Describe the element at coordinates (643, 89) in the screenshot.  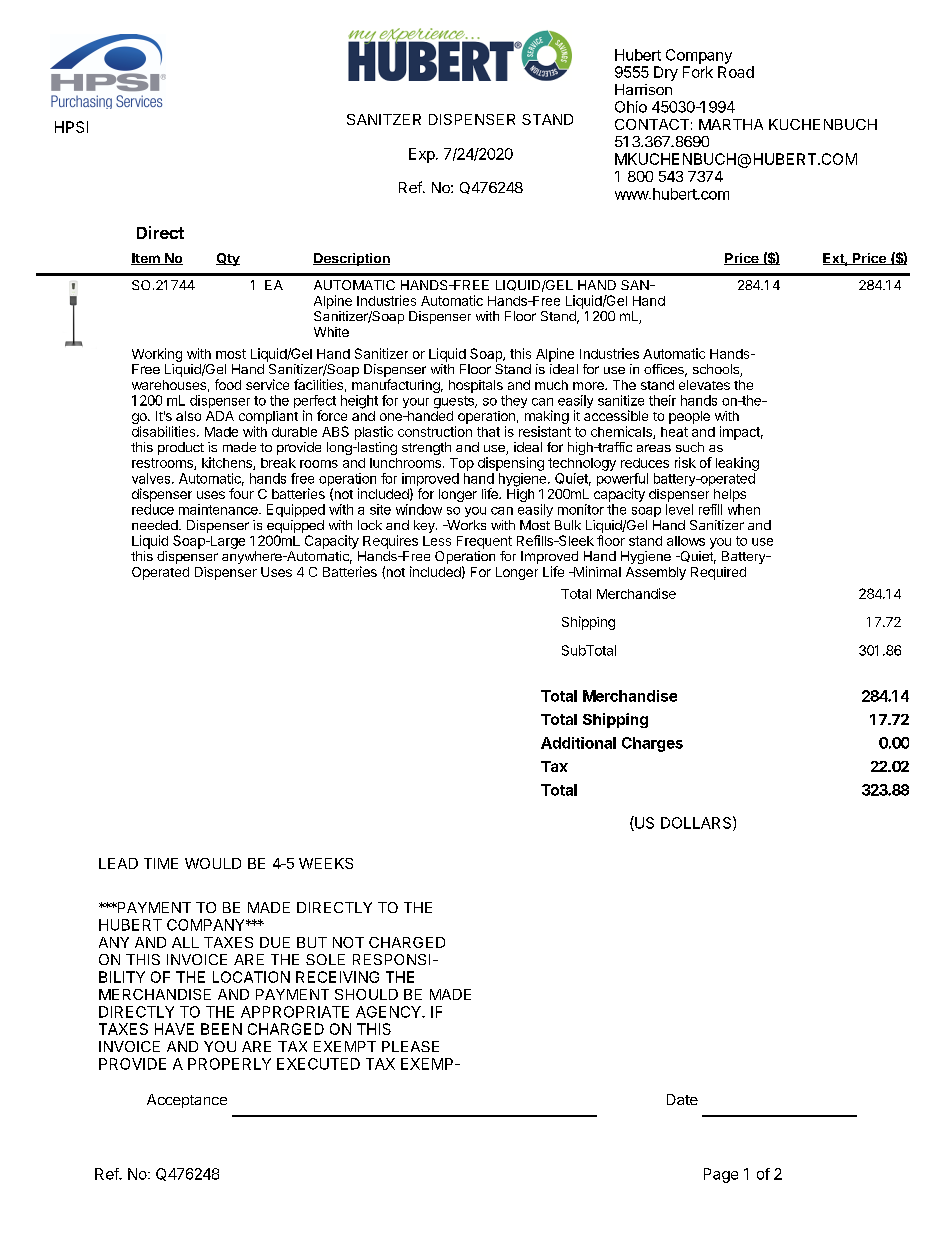
I see `Harrison` at that location.
